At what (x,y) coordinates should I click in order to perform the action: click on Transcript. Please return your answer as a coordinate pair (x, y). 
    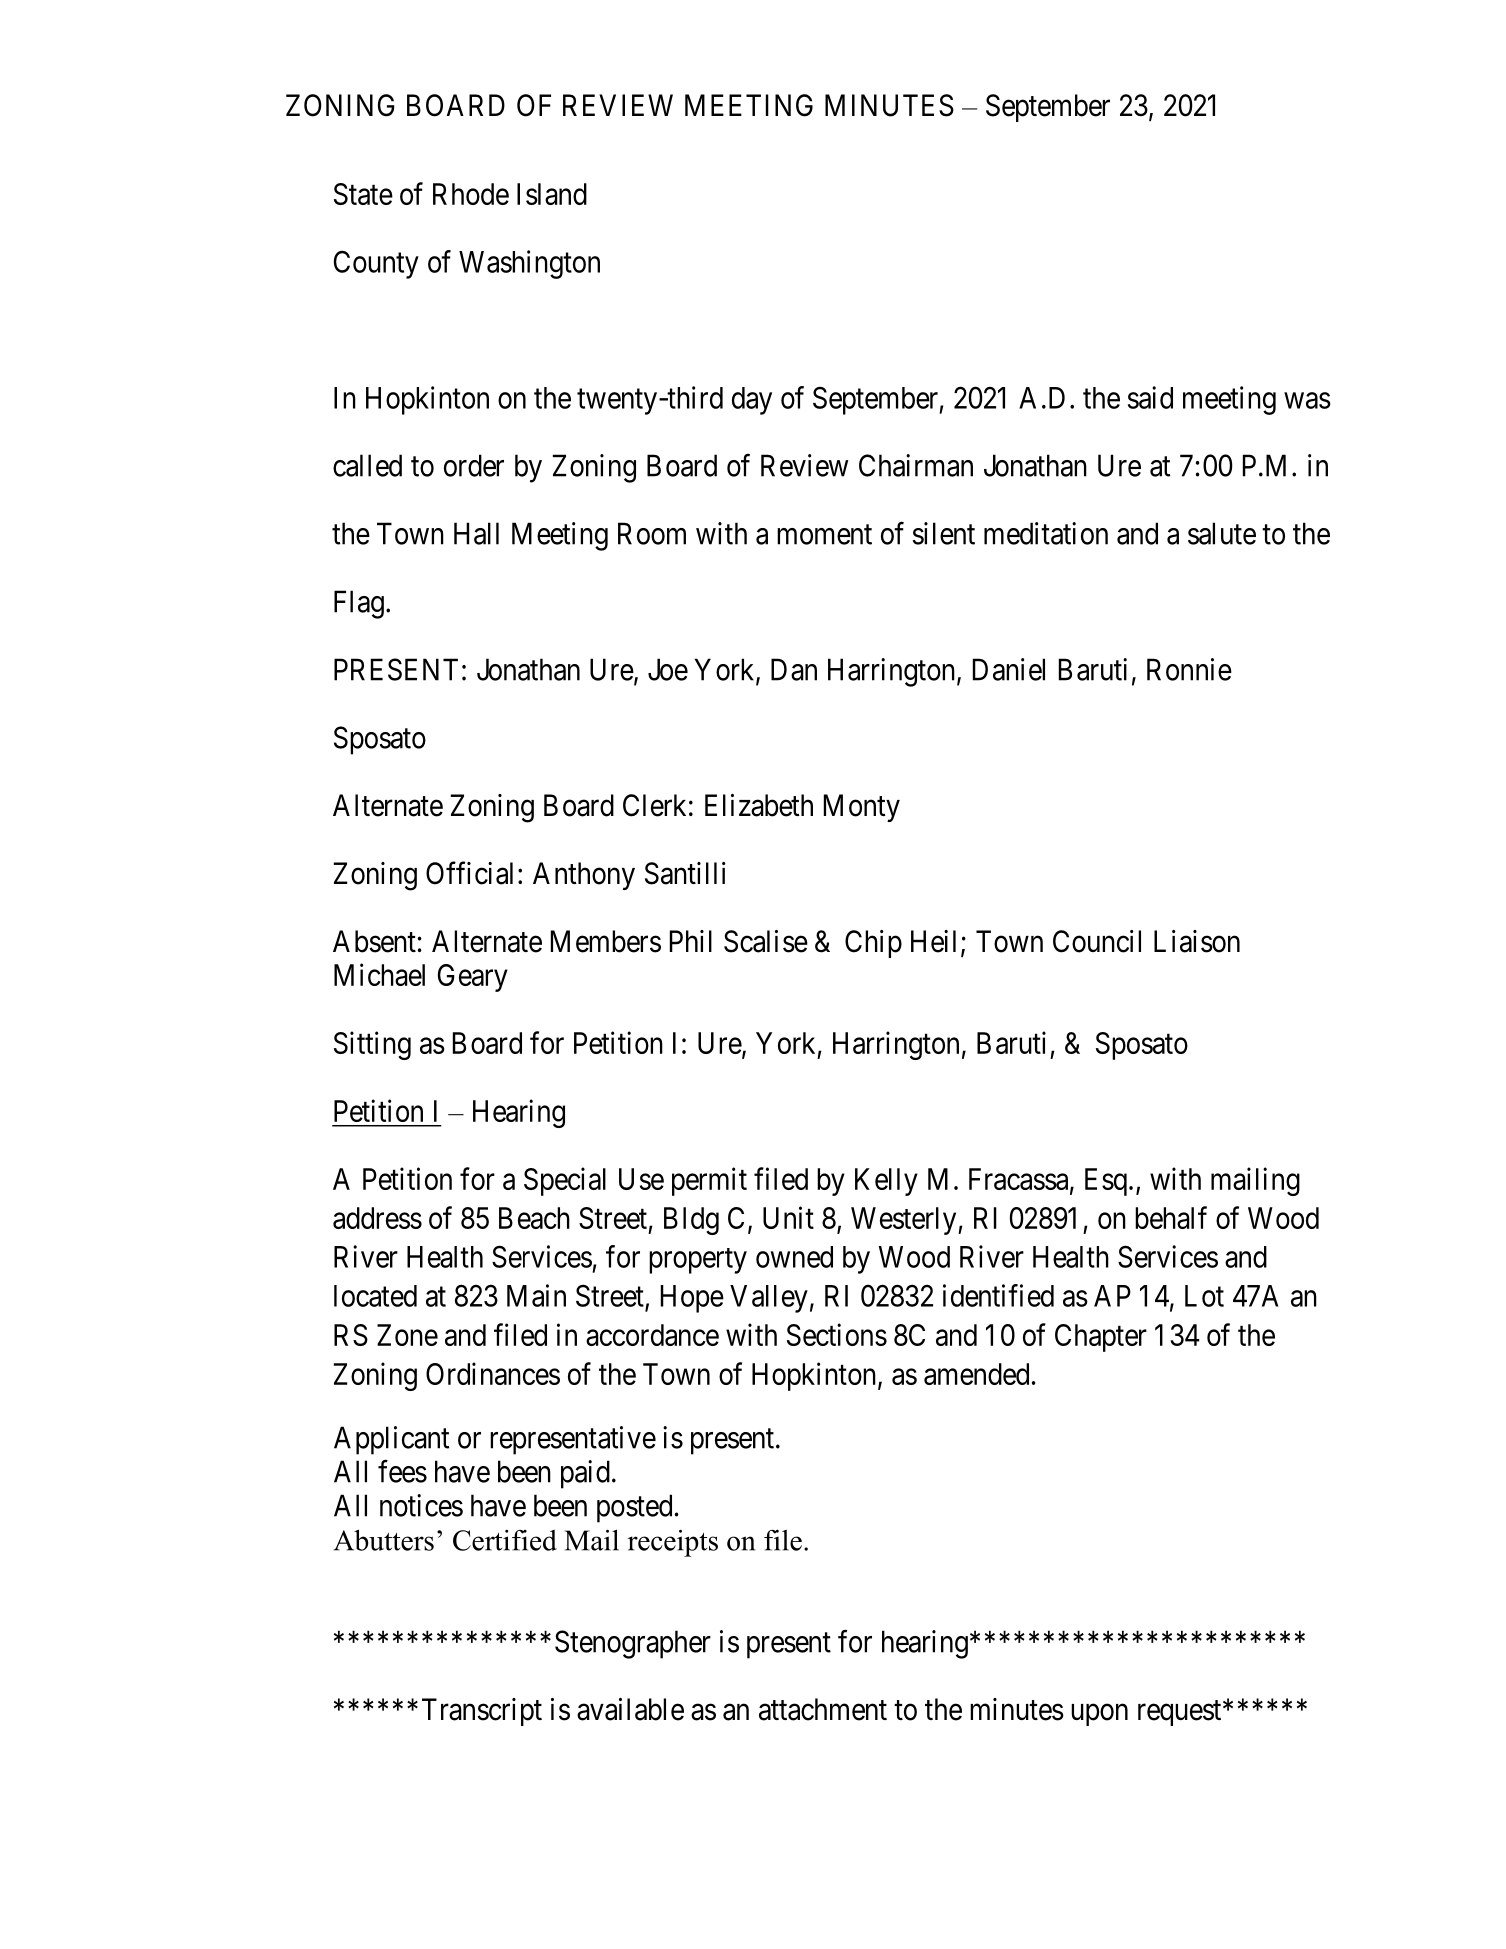
    Looking at the image, I should click on (482, 1712).
